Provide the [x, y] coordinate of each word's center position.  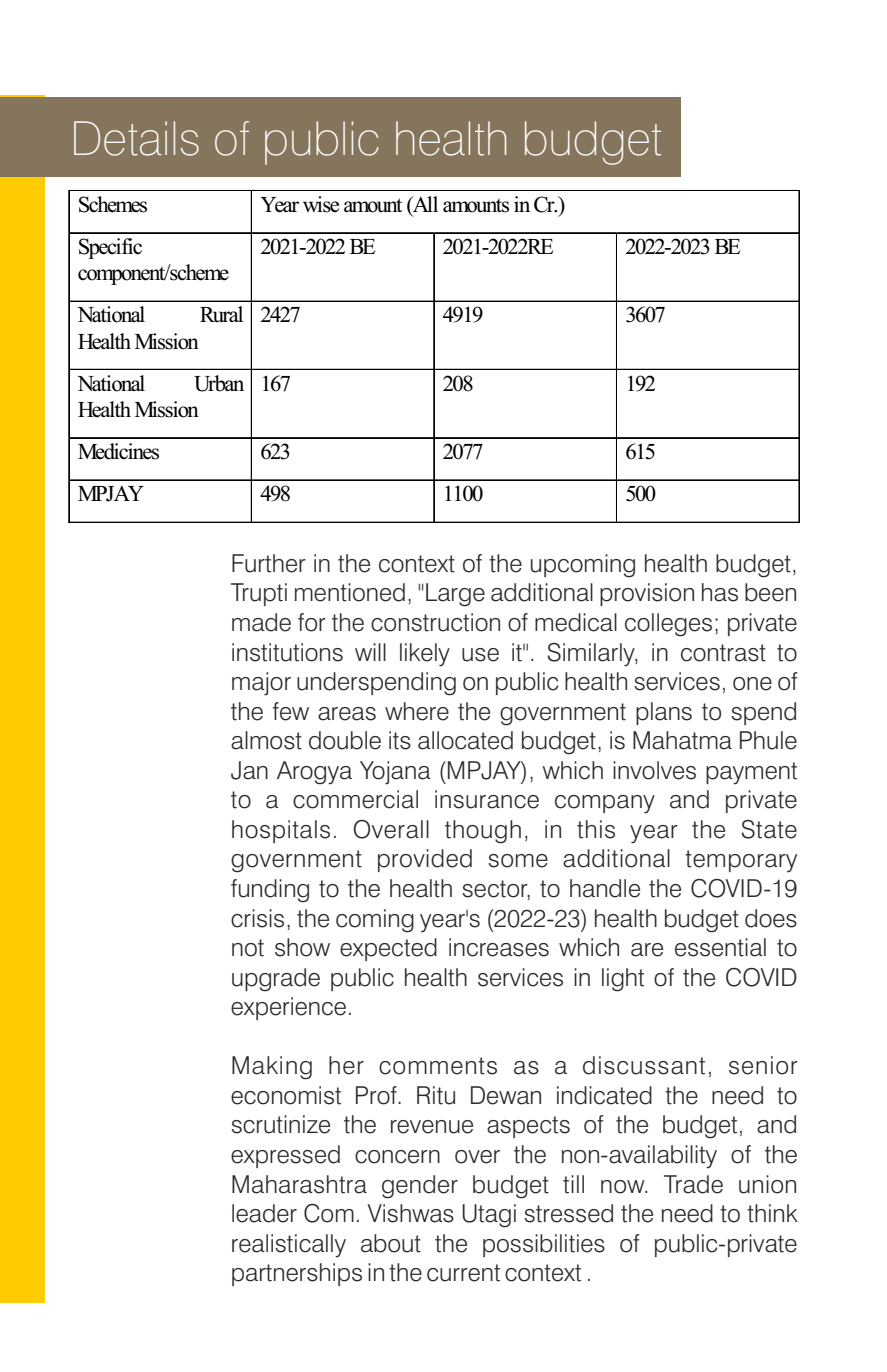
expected [388, 949]
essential [720, 947]
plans [664, 713]
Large [455, 595]
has [720, 592]
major [261, 684]
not [248, 948]
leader [264, 1213]
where [417, 711]
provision [647, 594]
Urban [219, 383]
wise [321, 204]
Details [136, 138]
